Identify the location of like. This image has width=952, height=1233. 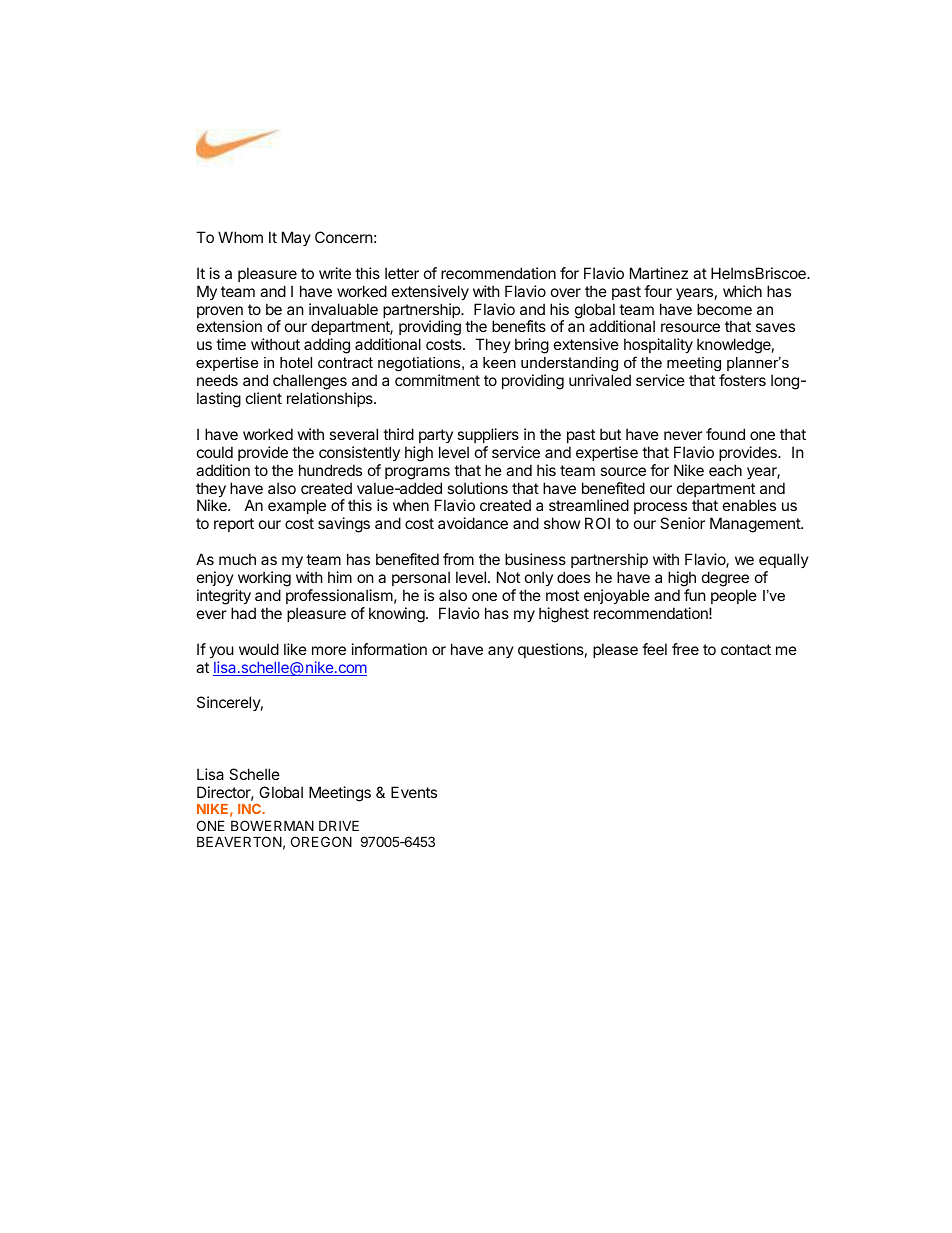
(295, 649).
